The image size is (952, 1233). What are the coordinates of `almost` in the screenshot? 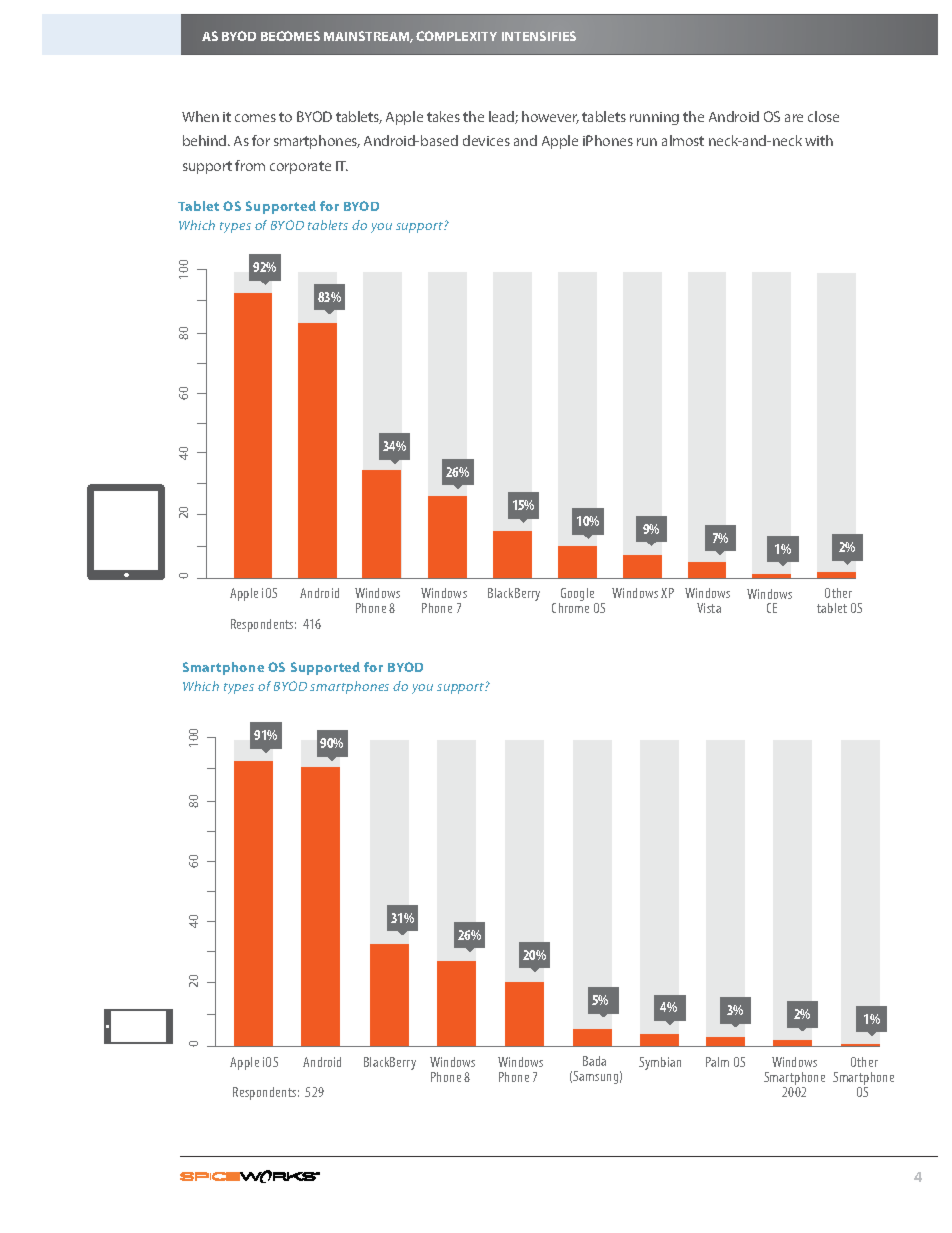 It's located at (683, 140).
